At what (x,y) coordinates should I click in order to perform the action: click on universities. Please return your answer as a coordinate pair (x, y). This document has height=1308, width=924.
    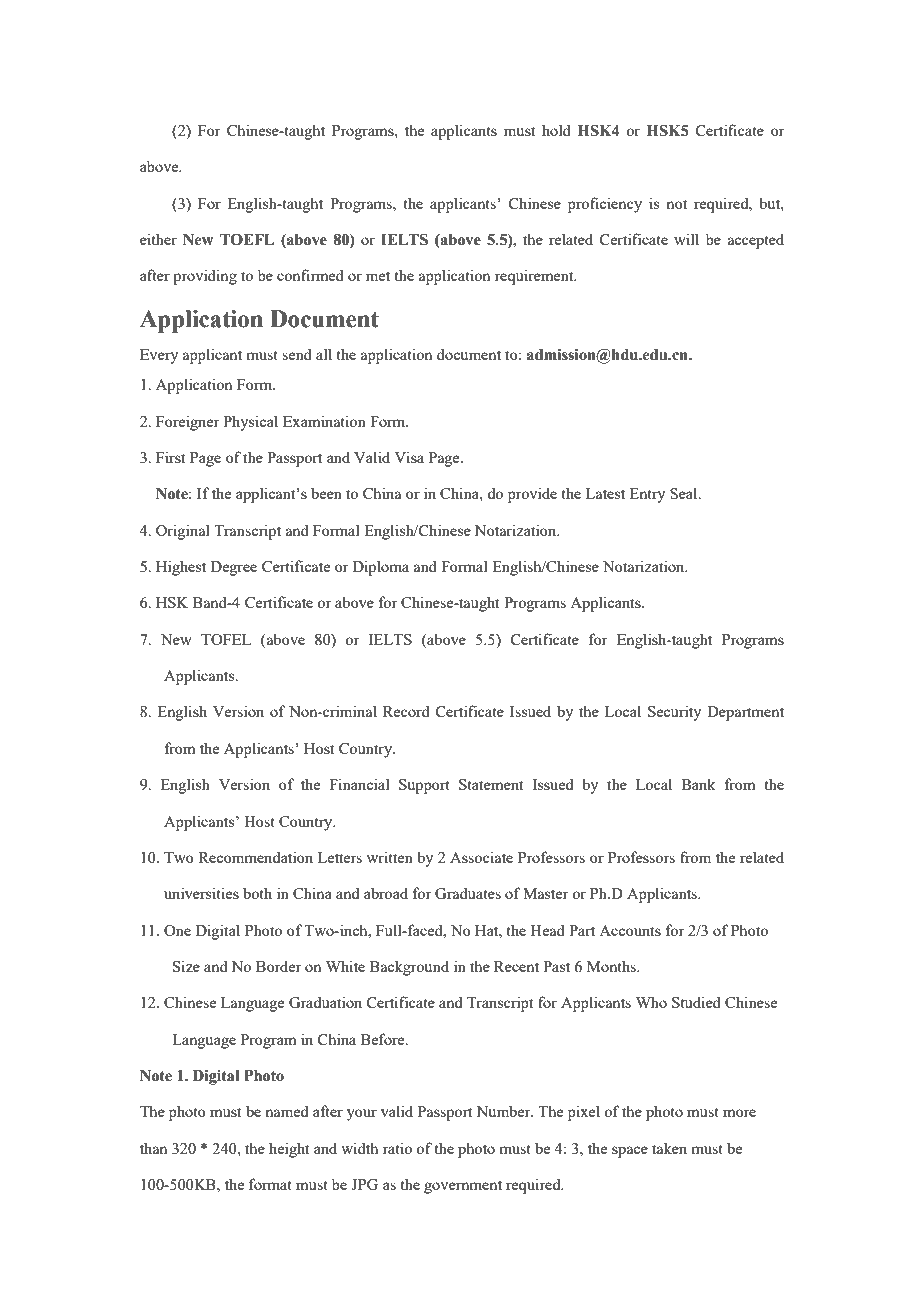
    Looking at the image, I should click on (201, 893).
